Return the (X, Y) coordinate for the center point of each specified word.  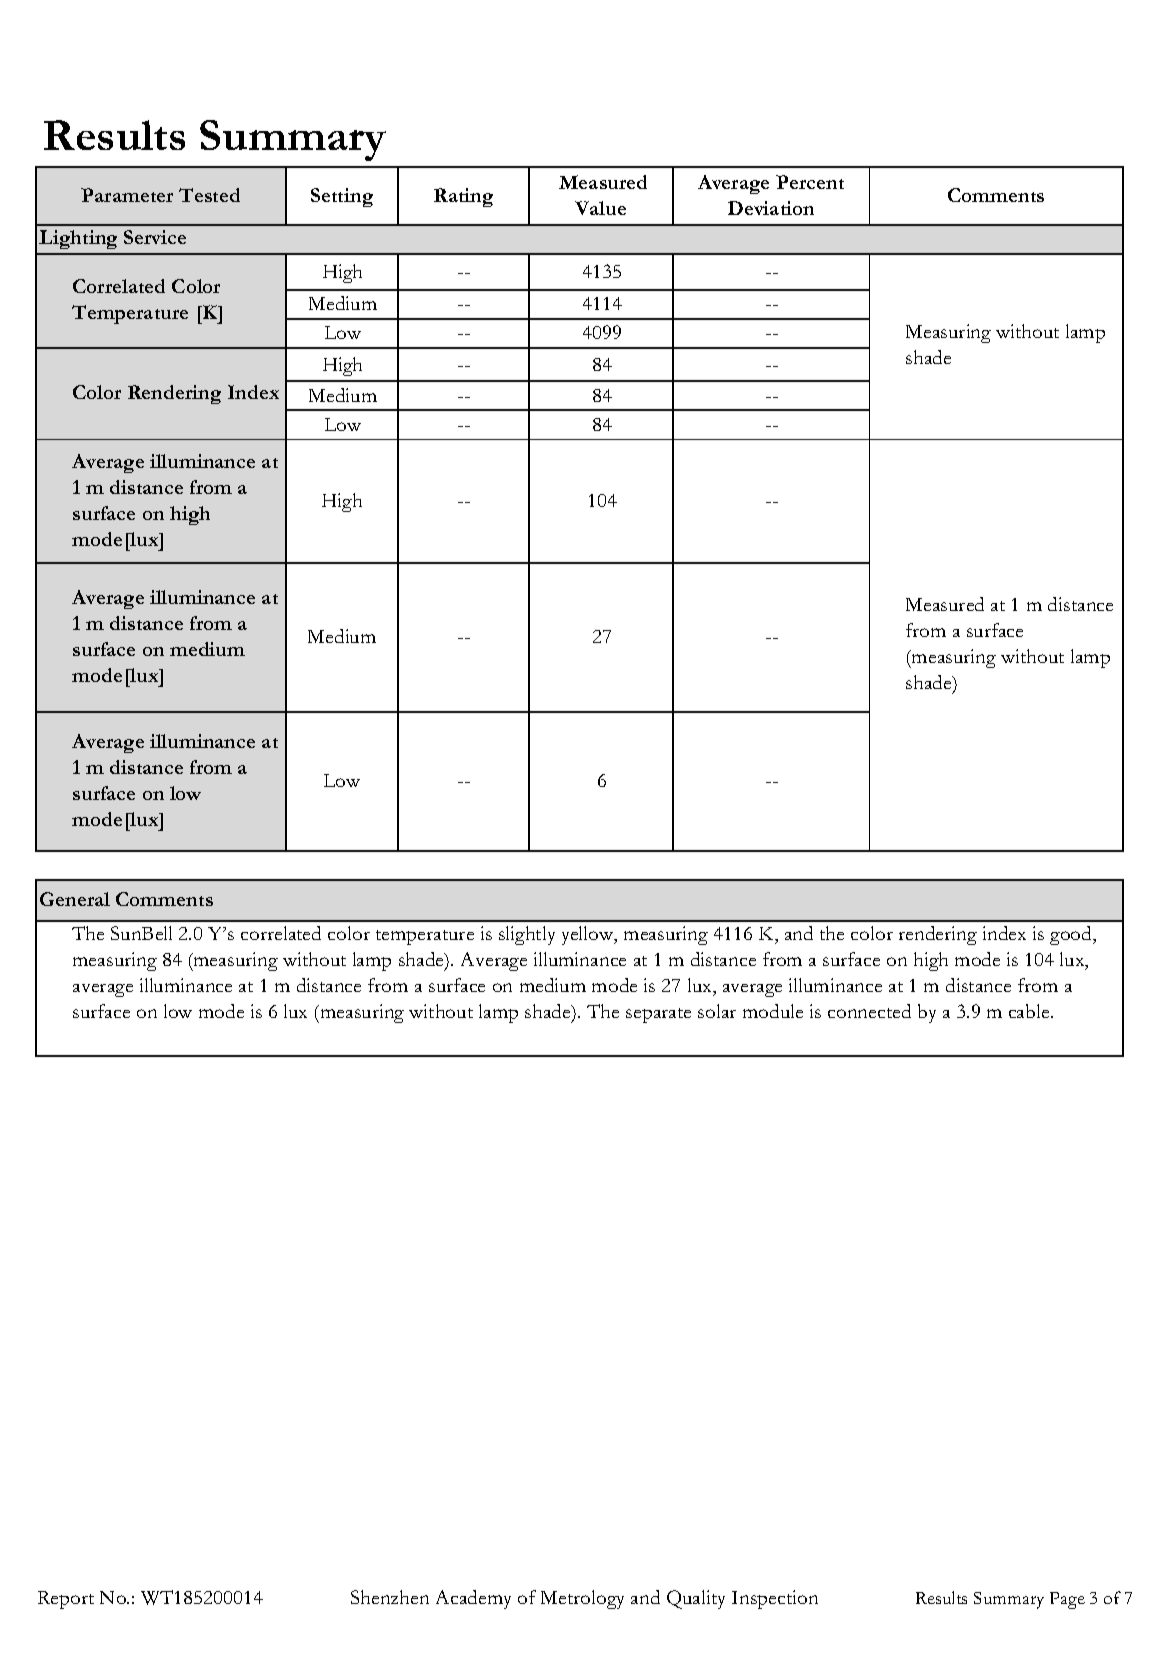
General (75, 899)
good (1072, 935)
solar (717, 1011)
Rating (463, 197)
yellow (589, 935)
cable (1030, 1011)
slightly (527, 935)
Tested (209, 195)
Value (600, 208)
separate (658, 1015)
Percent (810, 182)
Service (155, 237)
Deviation (771, 208)
